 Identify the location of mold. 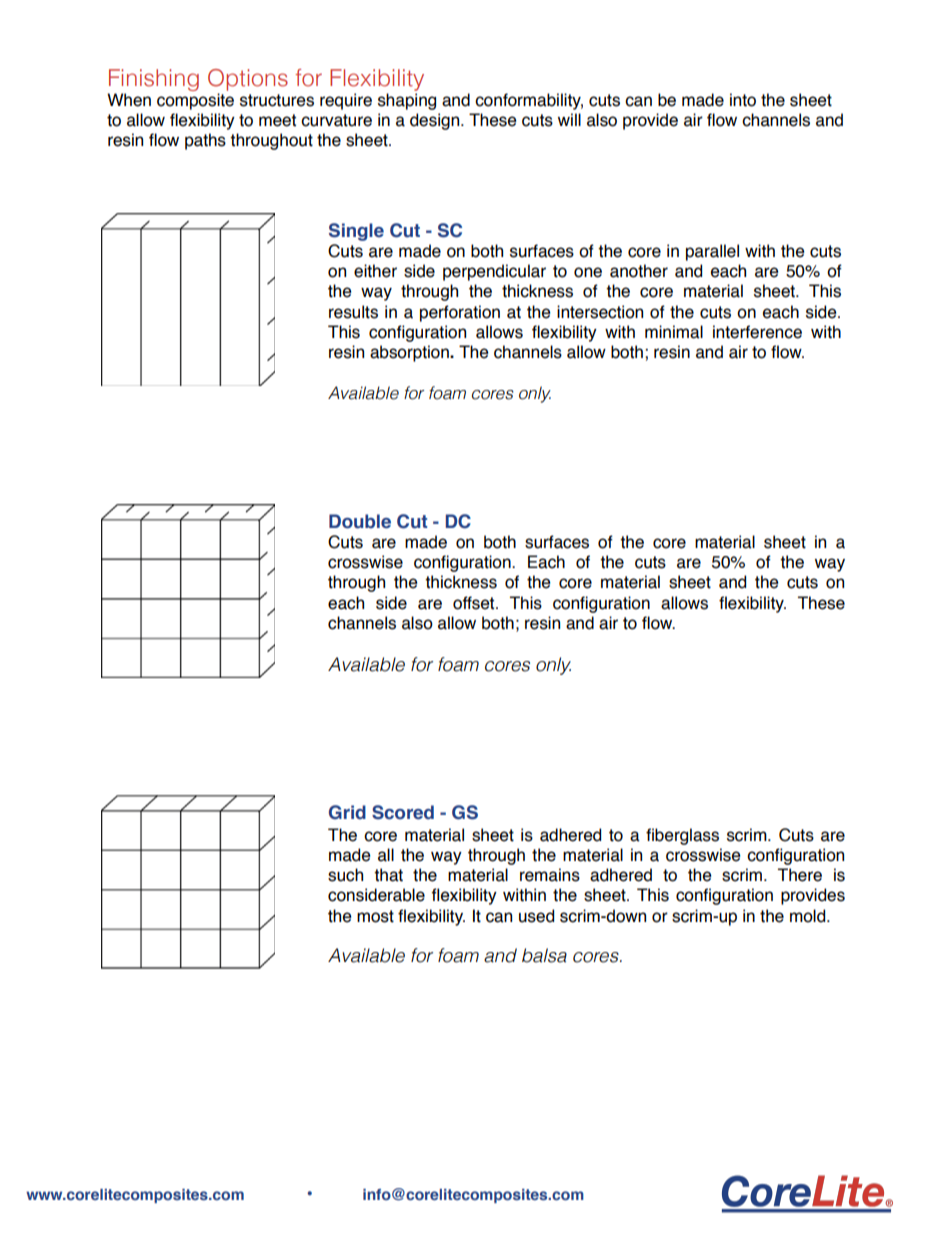
(809, 916).
